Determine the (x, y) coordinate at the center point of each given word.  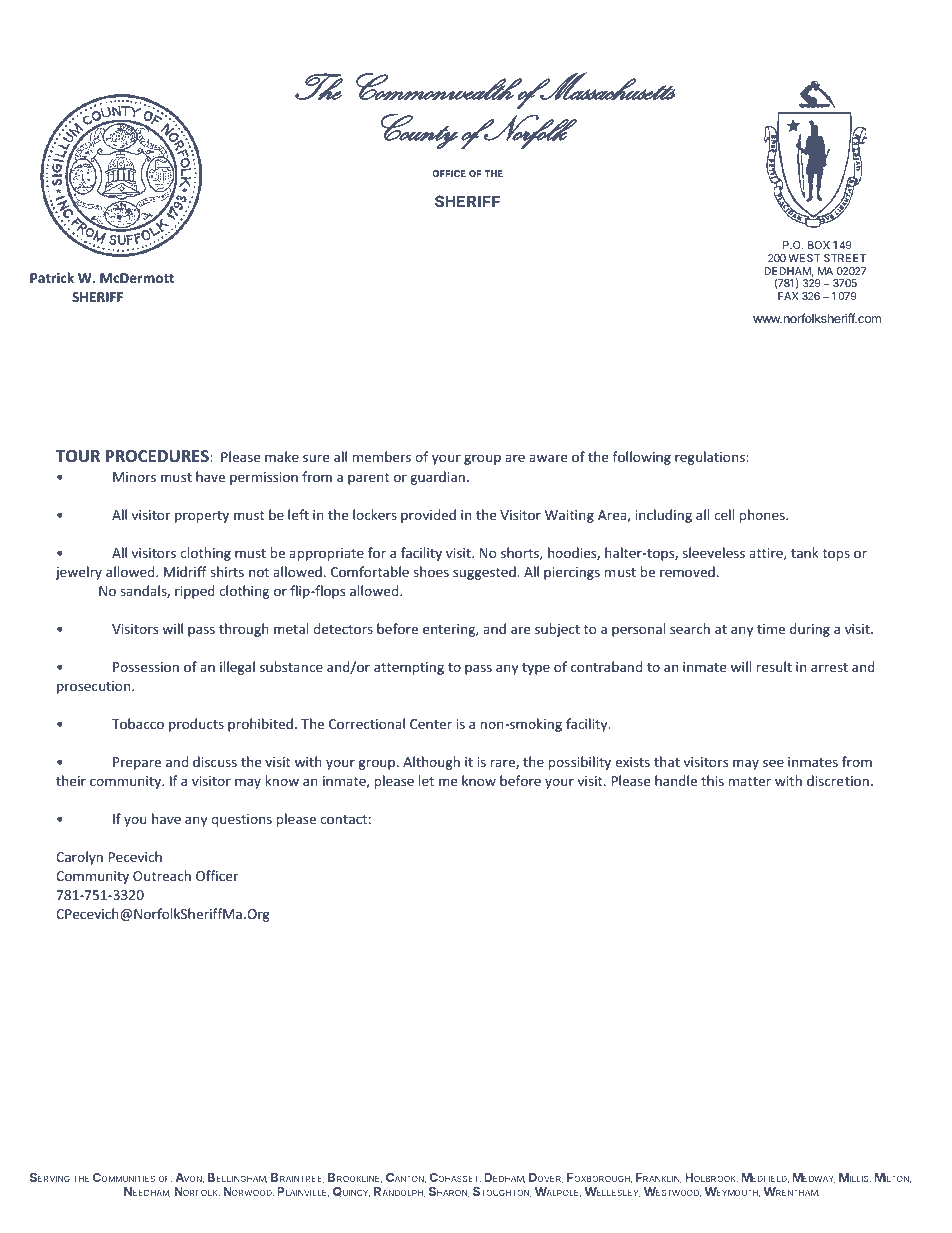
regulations (711, 458)
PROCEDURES (158, 456)
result (774, 666)
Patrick (52, 277)
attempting (409, 668)
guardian (437, 478)
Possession (146, 667)
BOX (819, 245)
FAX (788, 296)
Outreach (162, 875)
